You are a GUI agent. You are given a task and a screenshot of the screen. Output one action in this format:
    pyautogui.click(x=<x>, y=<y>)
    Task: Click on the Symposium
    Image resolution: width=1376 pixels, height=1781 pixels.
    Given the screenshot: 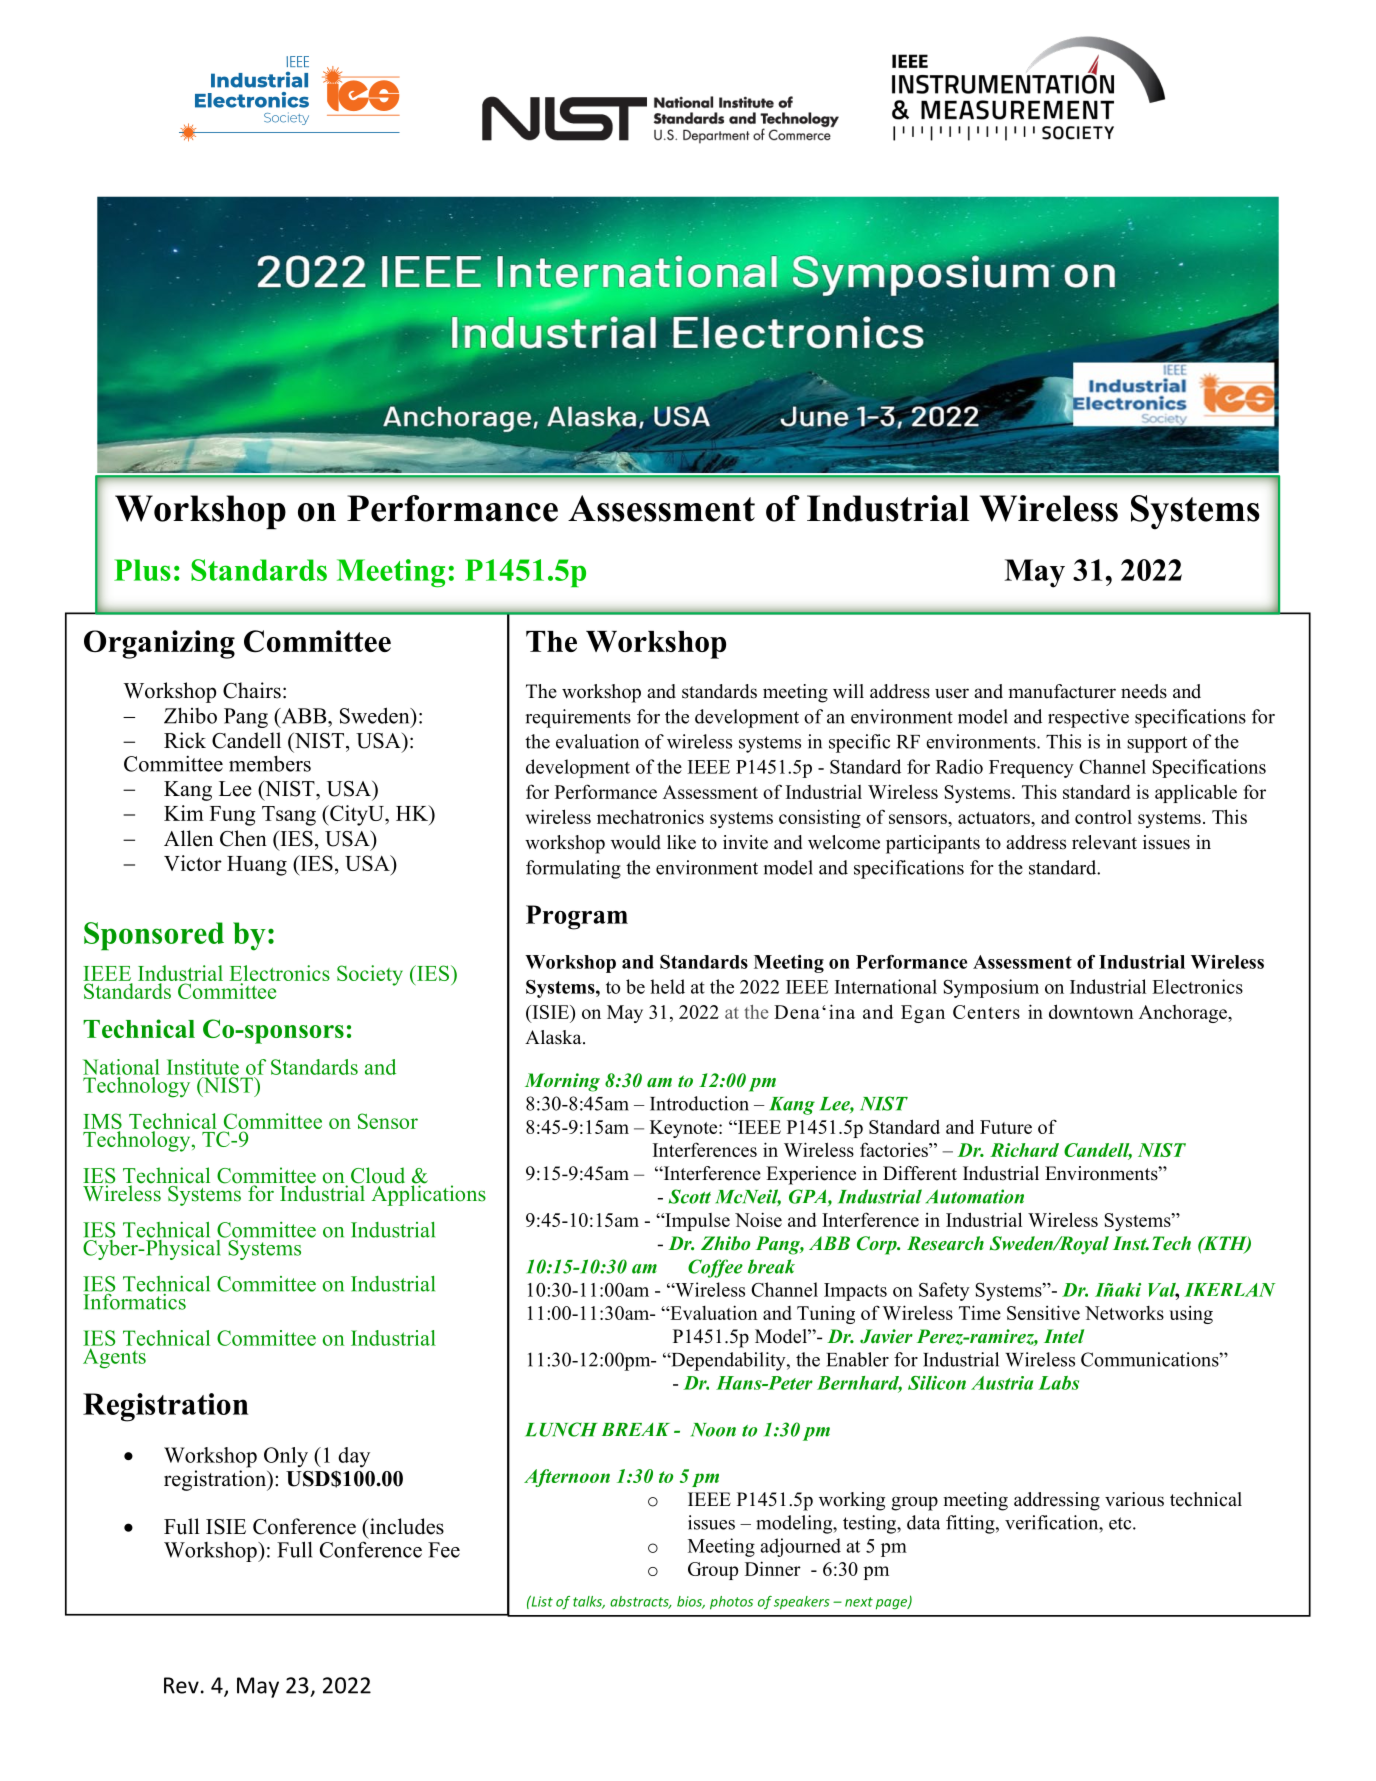 What is the action you would take?
    pyautogui.click(x=991, y=988)
